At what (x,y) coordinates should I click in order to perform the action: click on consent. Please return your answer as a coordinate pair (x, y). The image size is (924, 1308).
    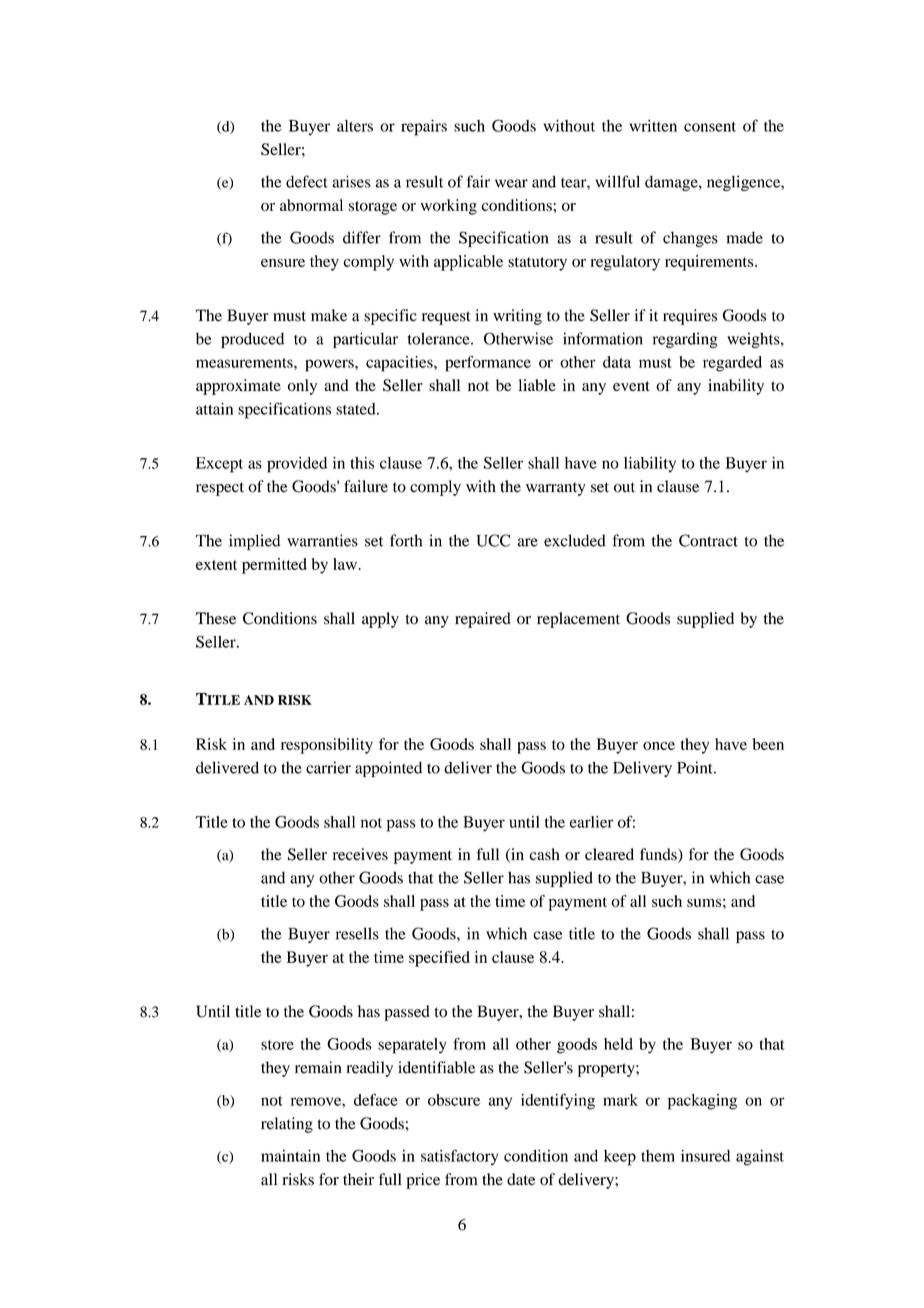
    Looking at the image, I should click on (710, 127).
